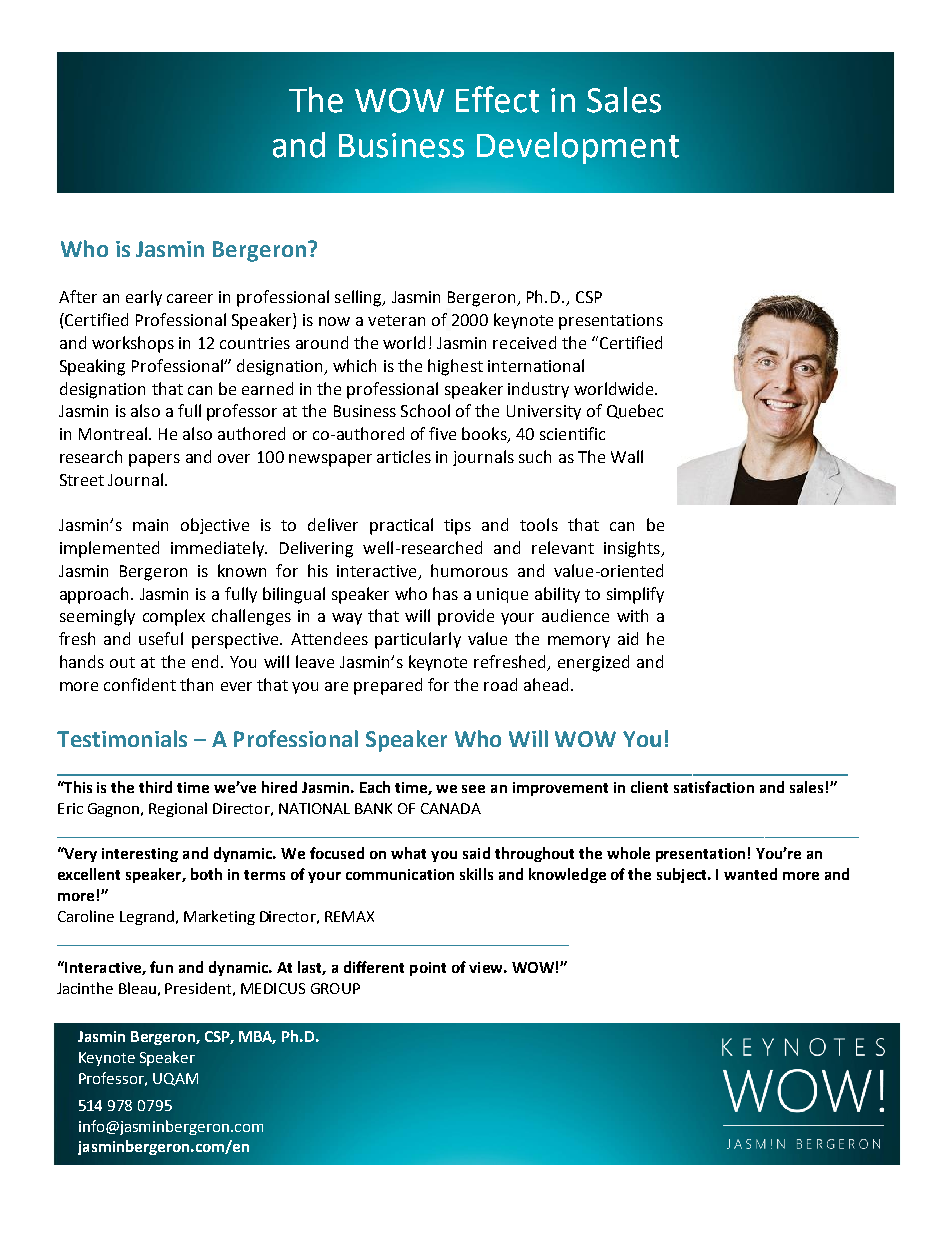 The width and height of the page is (952, 1233). I want to click on subject, so click(683, 875).
